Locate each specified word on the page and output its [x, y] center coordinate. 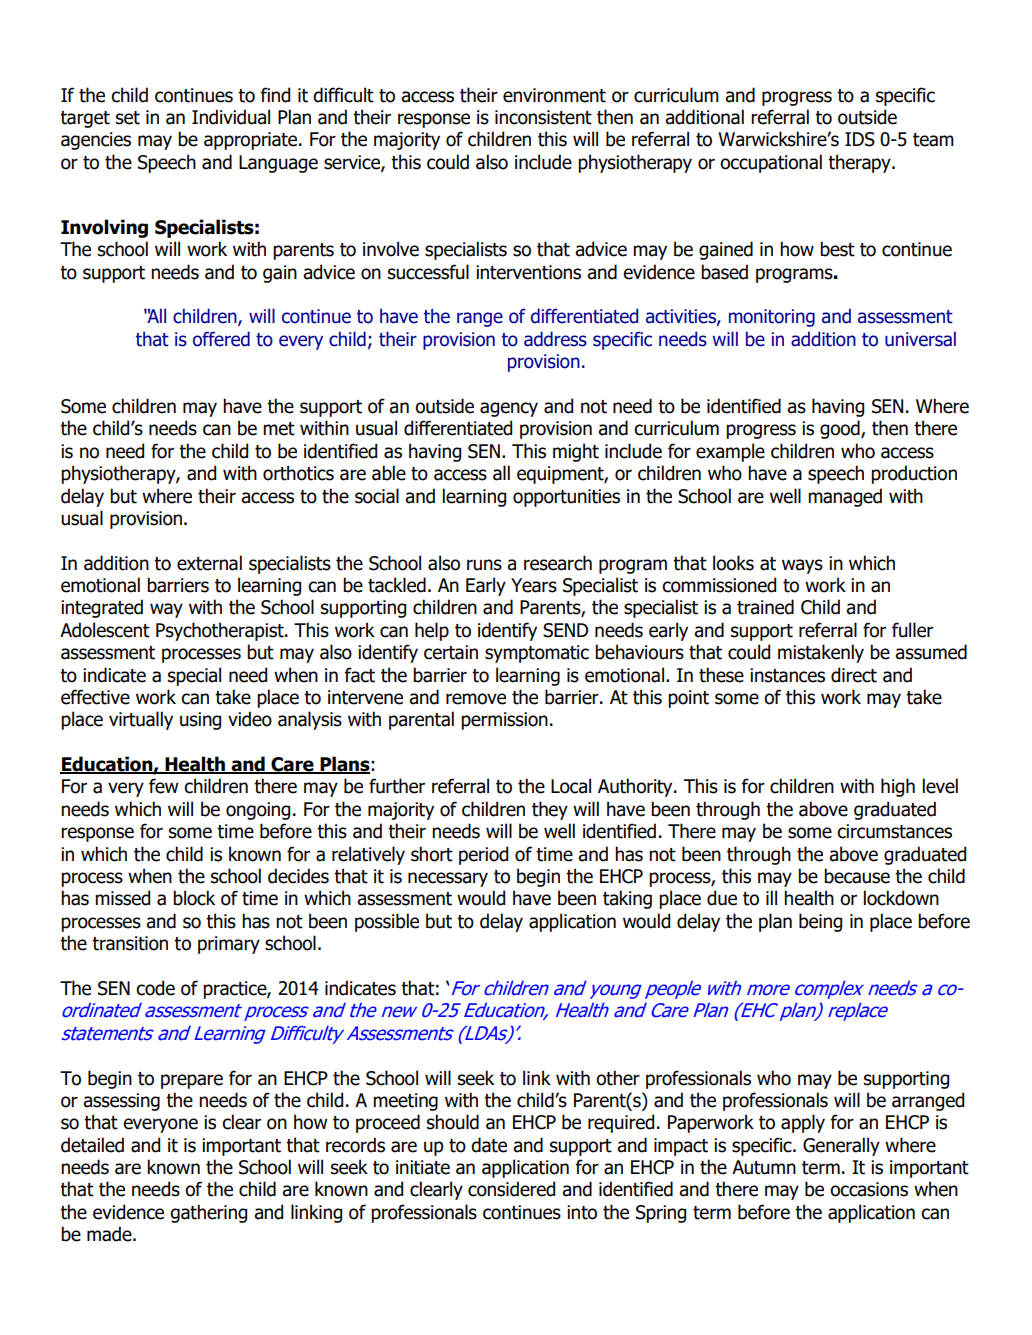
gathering [208, 1213]
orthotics [298, 473]
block [194, 898]
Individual [231, 117]
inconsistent [543, 117]
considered [511, 1189]
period [483, 855]
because [857, 876]
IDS [860, 139]
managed [845, 497]
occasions [869, 1189]
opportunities [566, 498]
